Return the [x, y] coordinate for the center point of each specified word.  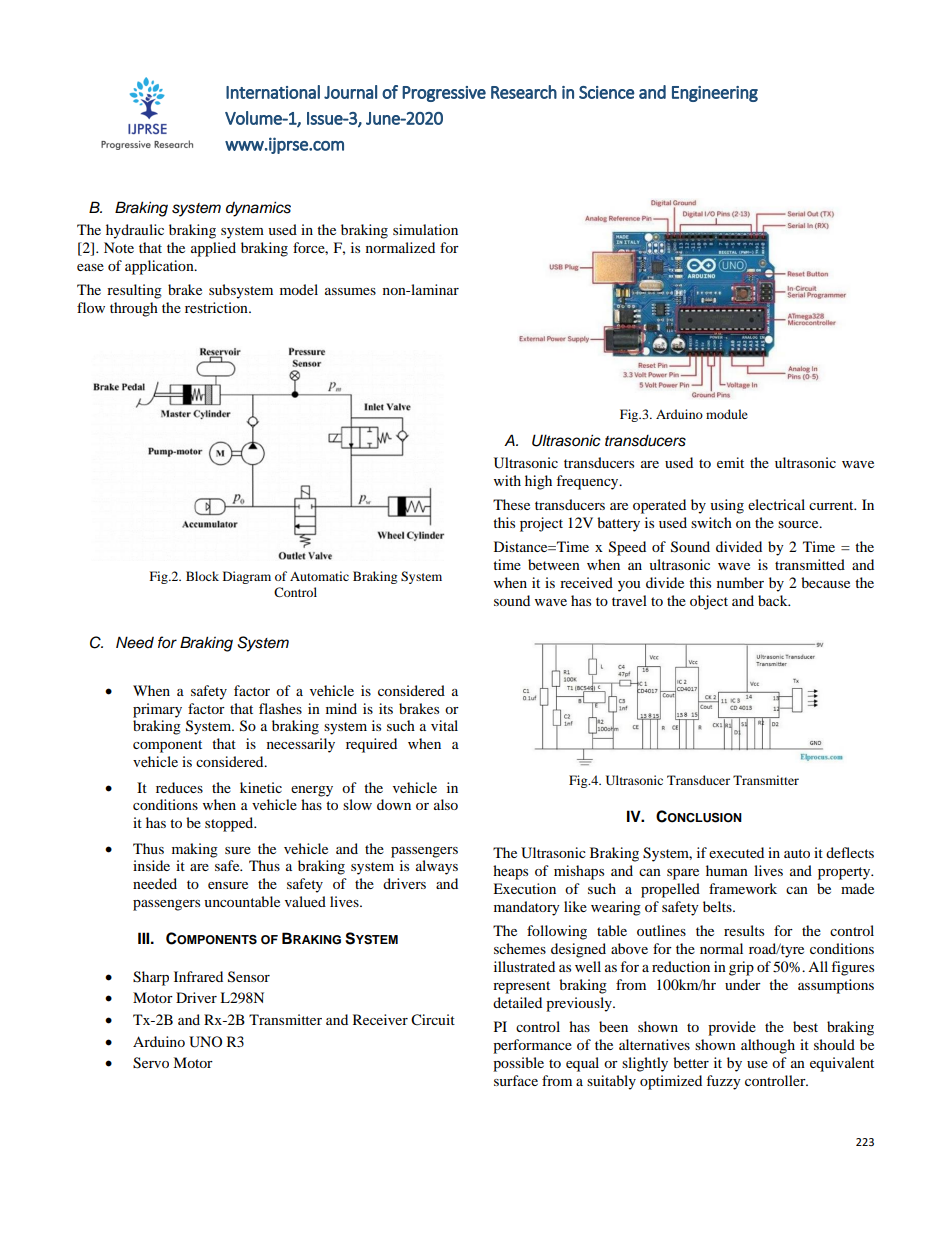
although [768, 1046]
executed [736, 852]
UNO [205, 1042]
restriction [217, 307]
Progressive [444, 94]
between [554, 564]
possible [518, 1064]
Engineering [715, 94]
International [273, 92]
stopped [230, 824]
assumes [350, 291]
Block [202, 576]
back [774, 600]
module [727, 414]
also [446, 804]
